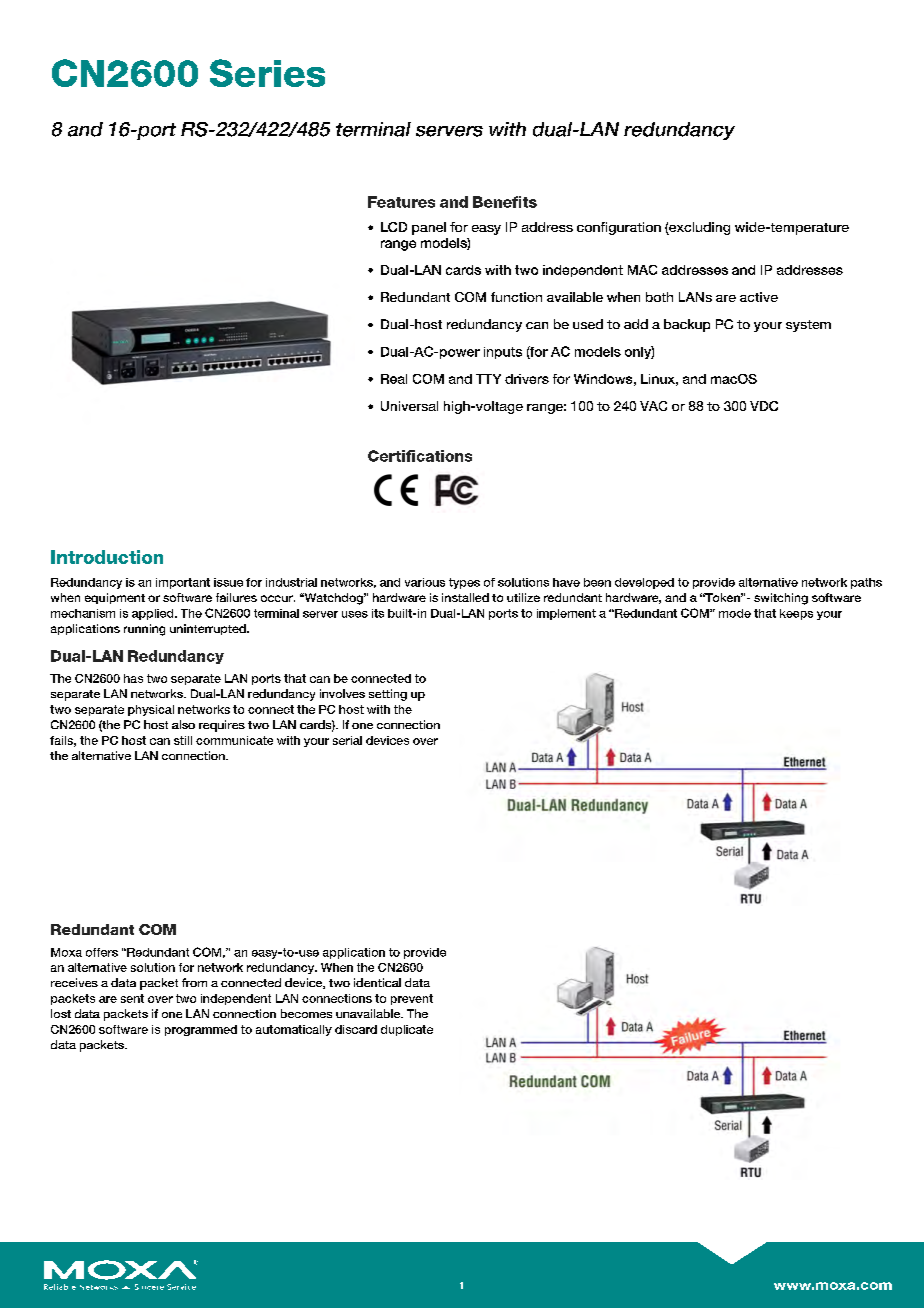 This screenshot has height=1308, width=924. What do you see at coordinates (267, 73) in the screenshot?
I see `Series` at bounding box center [267, 73].
